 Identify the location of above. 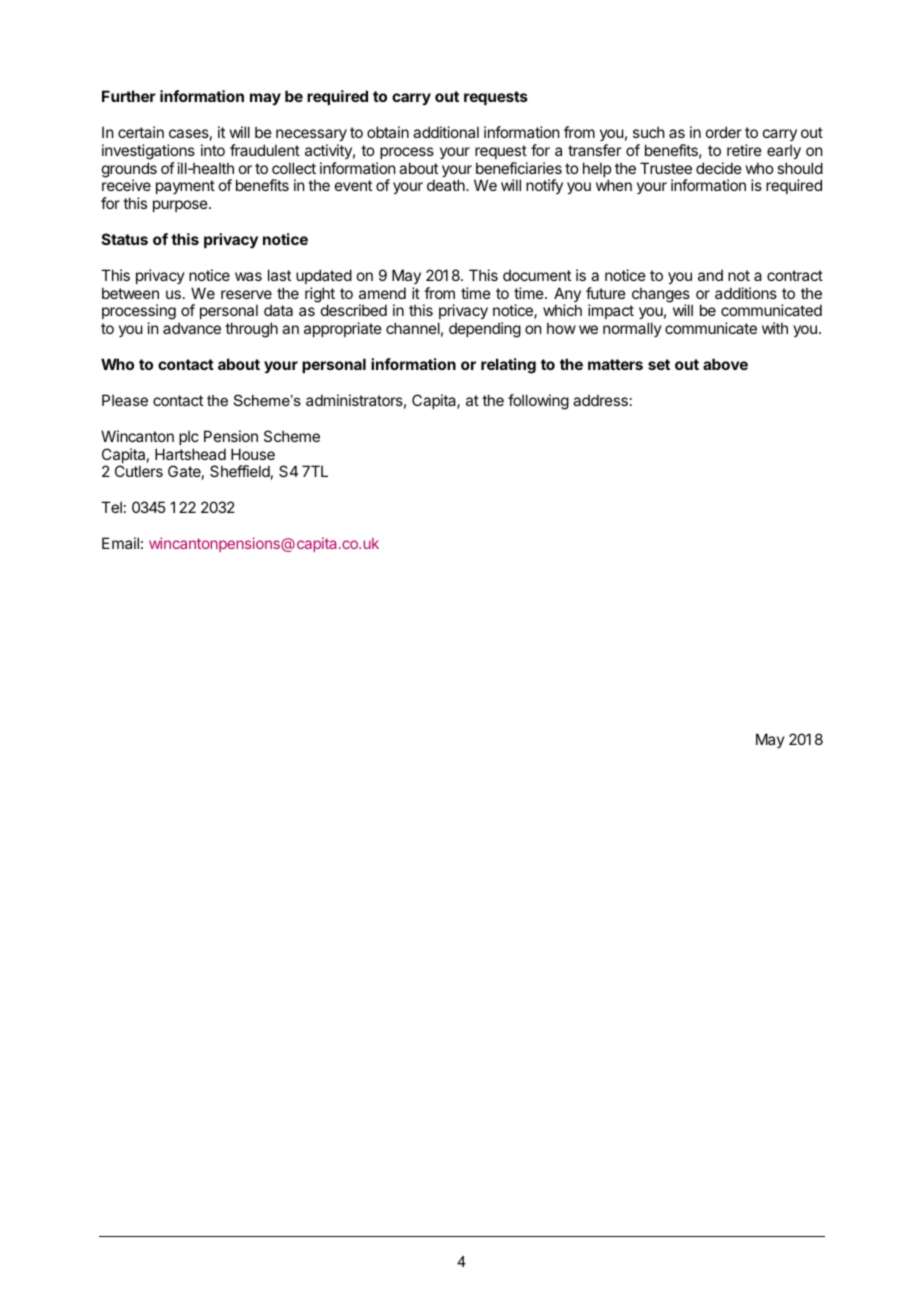
(725, 364).
